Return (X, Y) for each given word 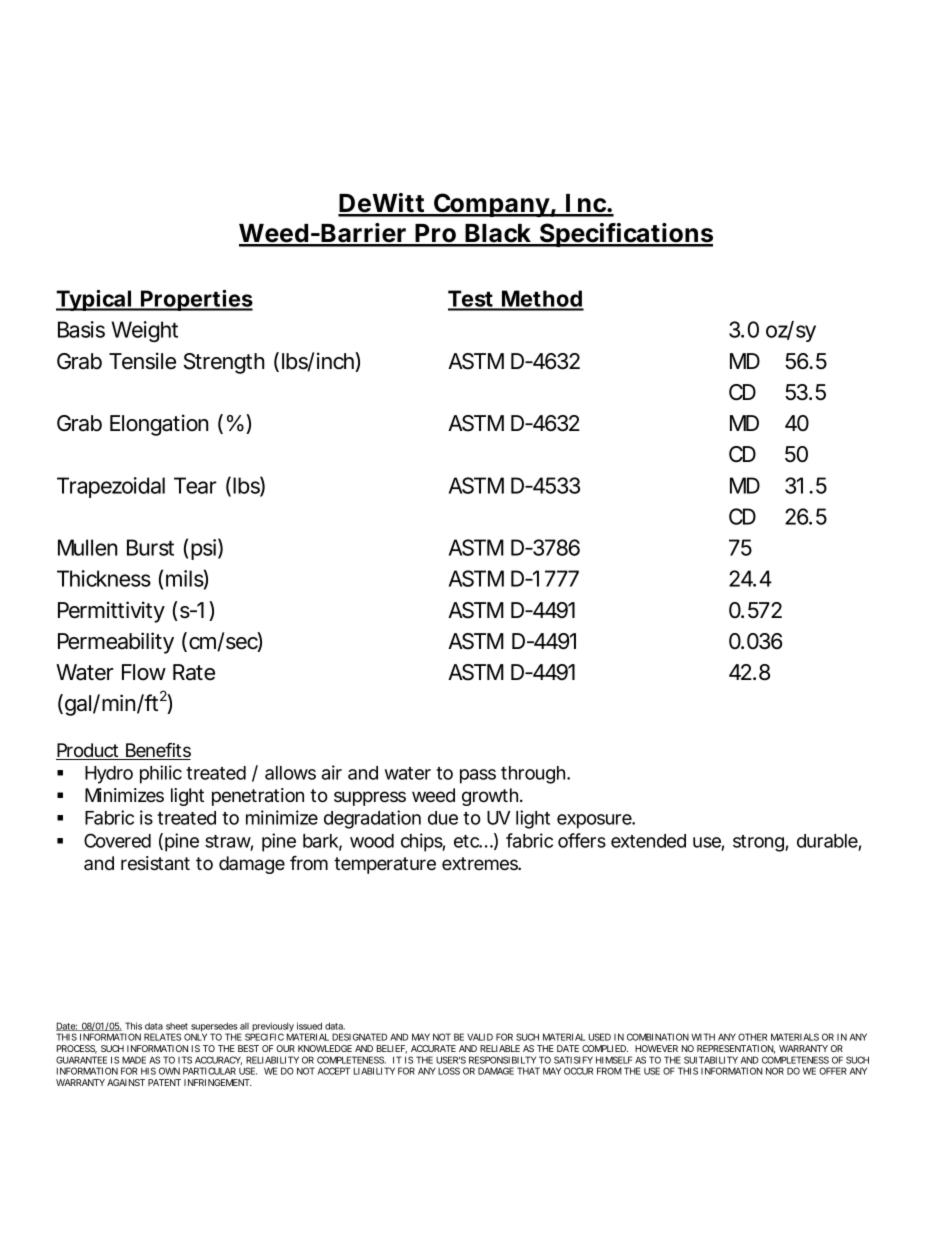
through (533, 775)
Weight (144, 331)
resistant (155, 863)
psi (203, 549)
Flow (144, 672)
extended (648, 841)
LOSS (449, 1071)
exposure (595, 821)
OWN (169, 1071)
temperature (385, 865)
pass (478, 776)
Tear (195, 485)
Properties (196, 300)
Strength (224, 363)
